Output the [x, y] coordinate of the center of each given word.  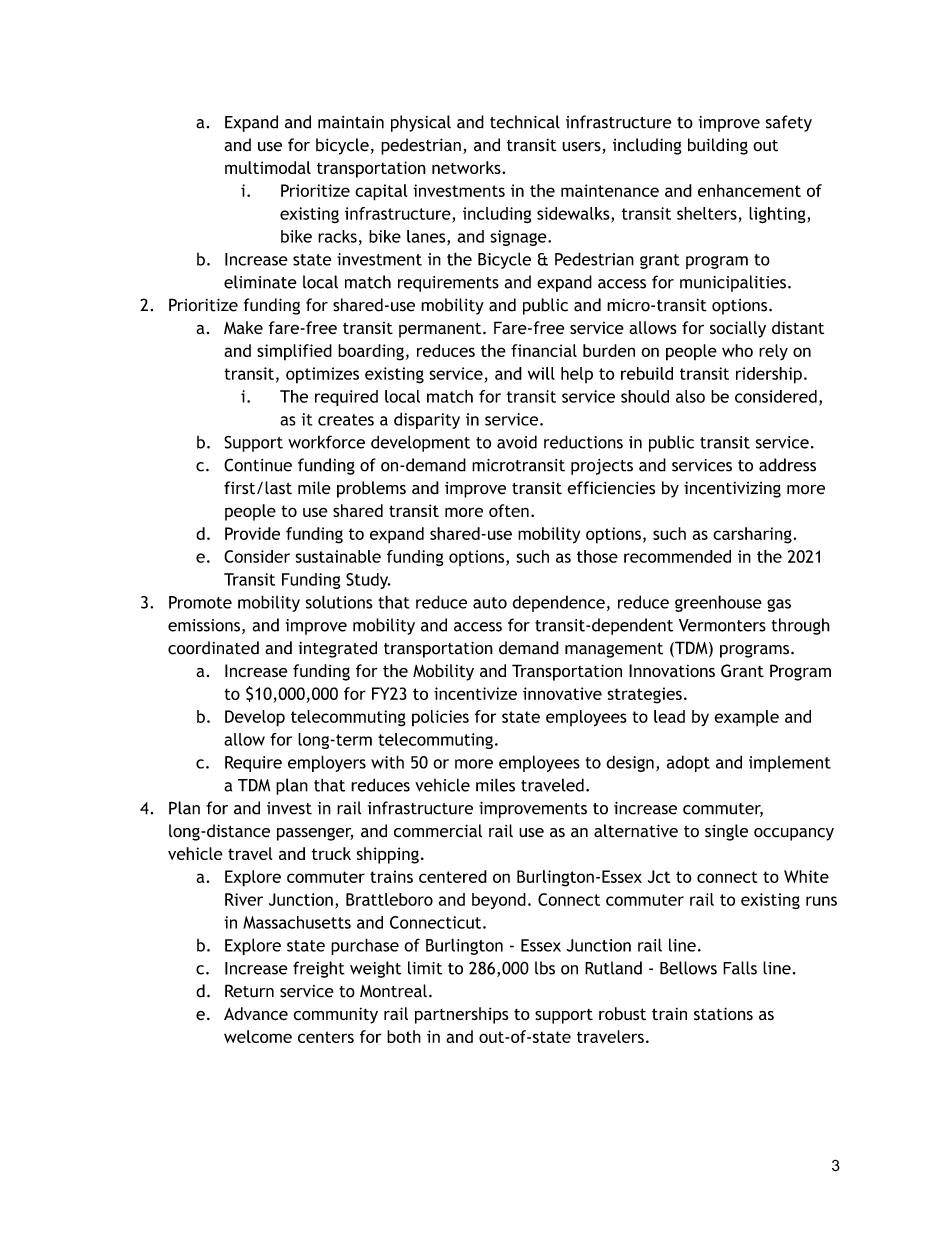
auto [490, 603]
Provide [252, 533]
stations [723, 1014]
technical [525, 122]
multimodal [268, 167]
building [718, 146]
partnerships [462, 1015]
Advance [256, 1014]
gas [779, 605]
